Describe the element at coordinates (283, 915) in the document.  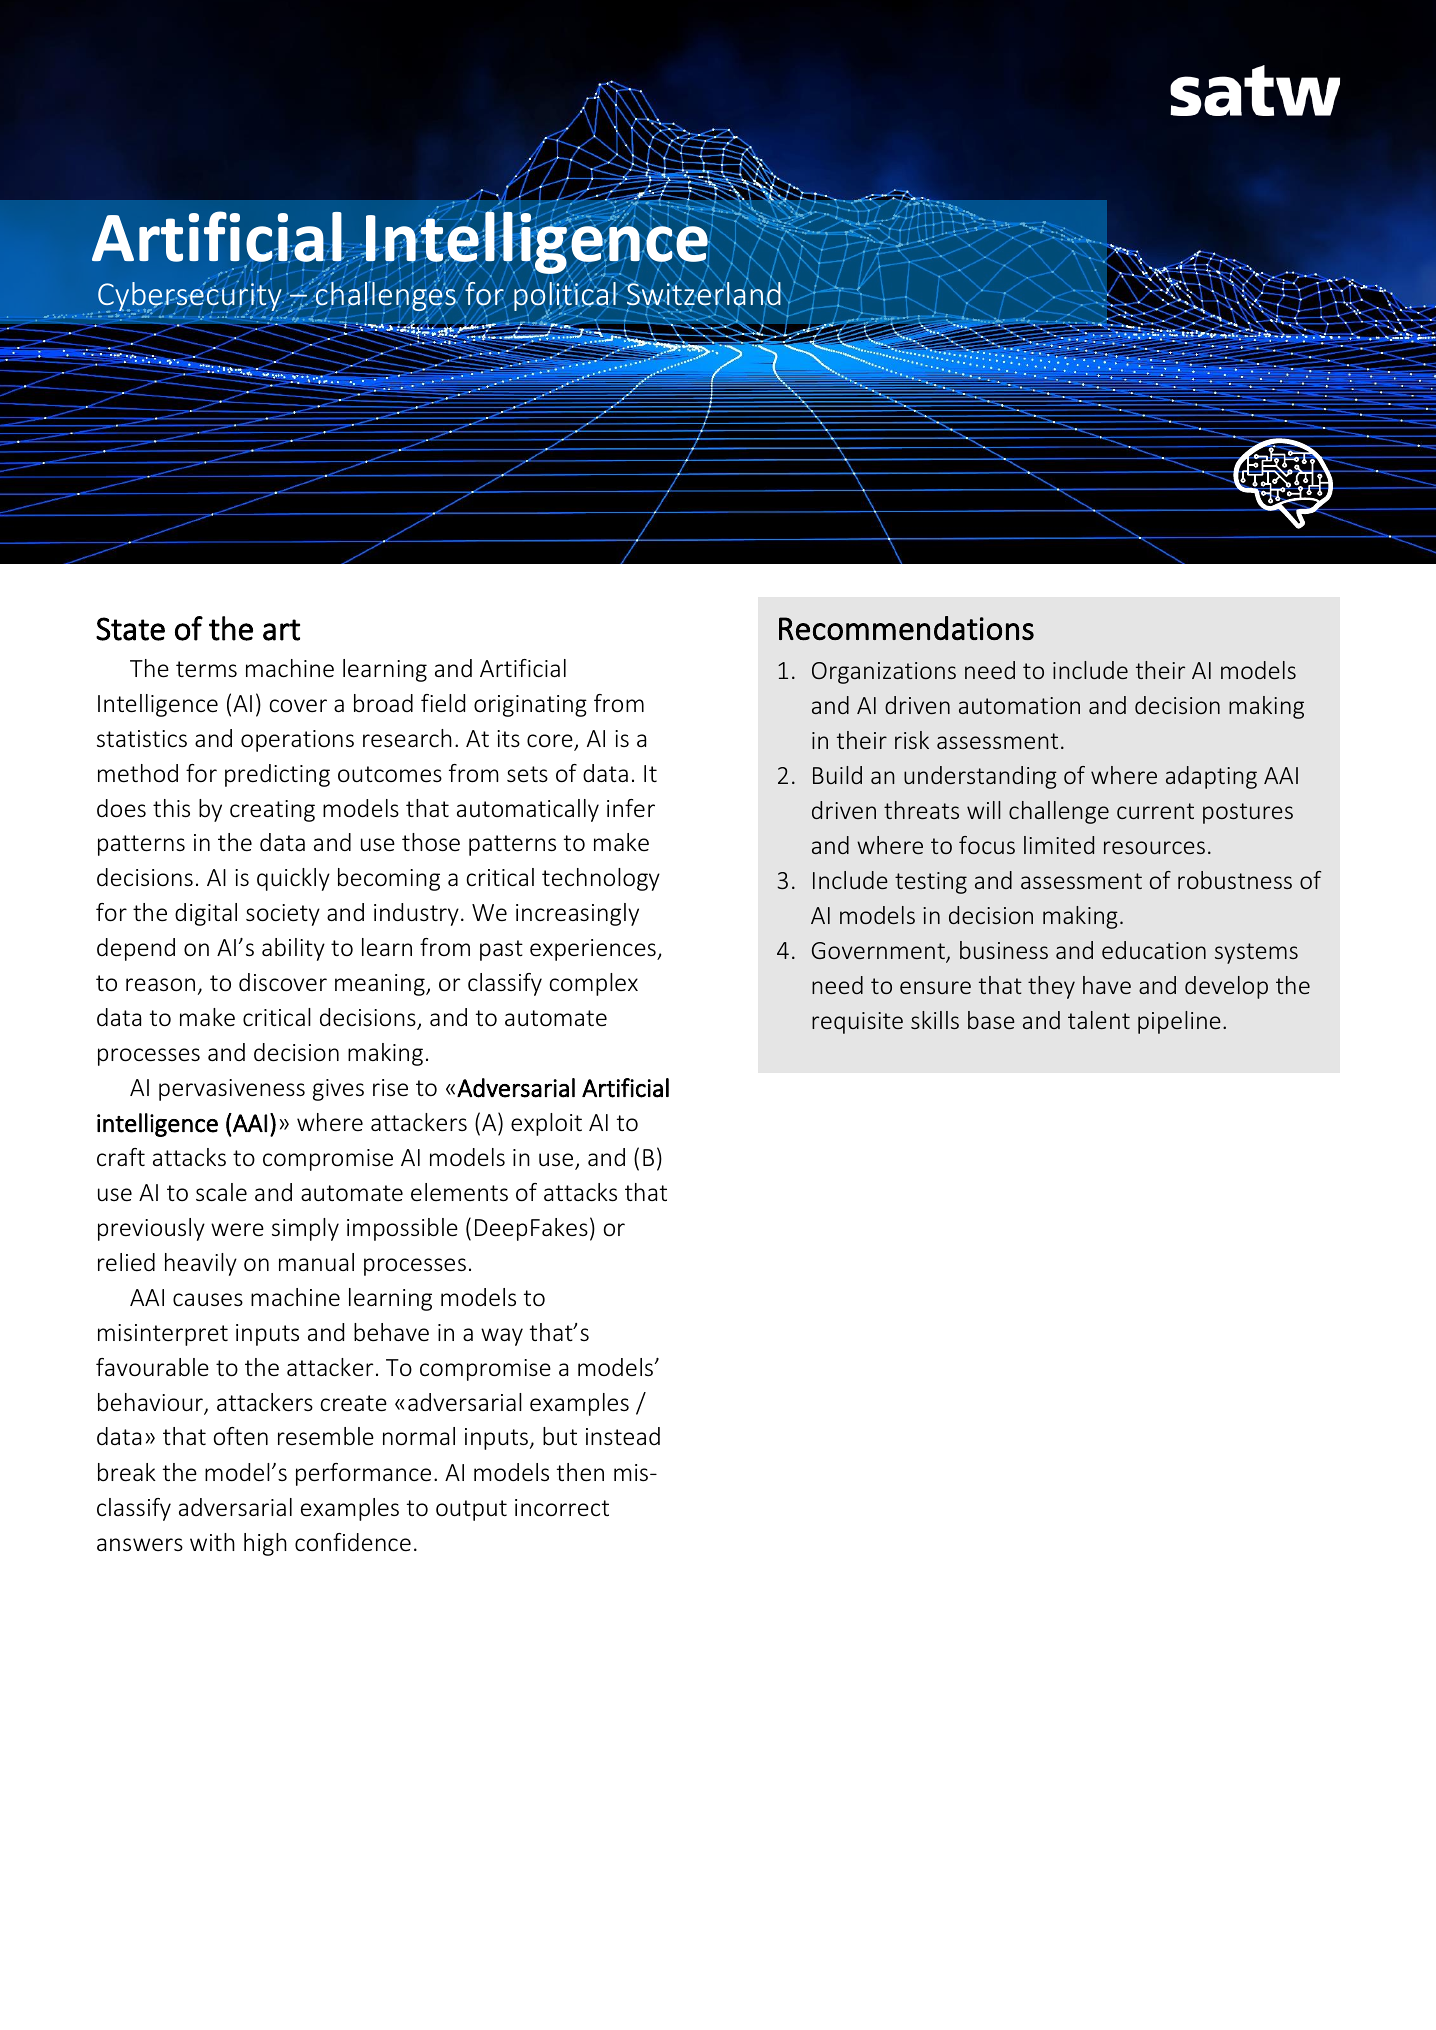
I see `society` at that location.
